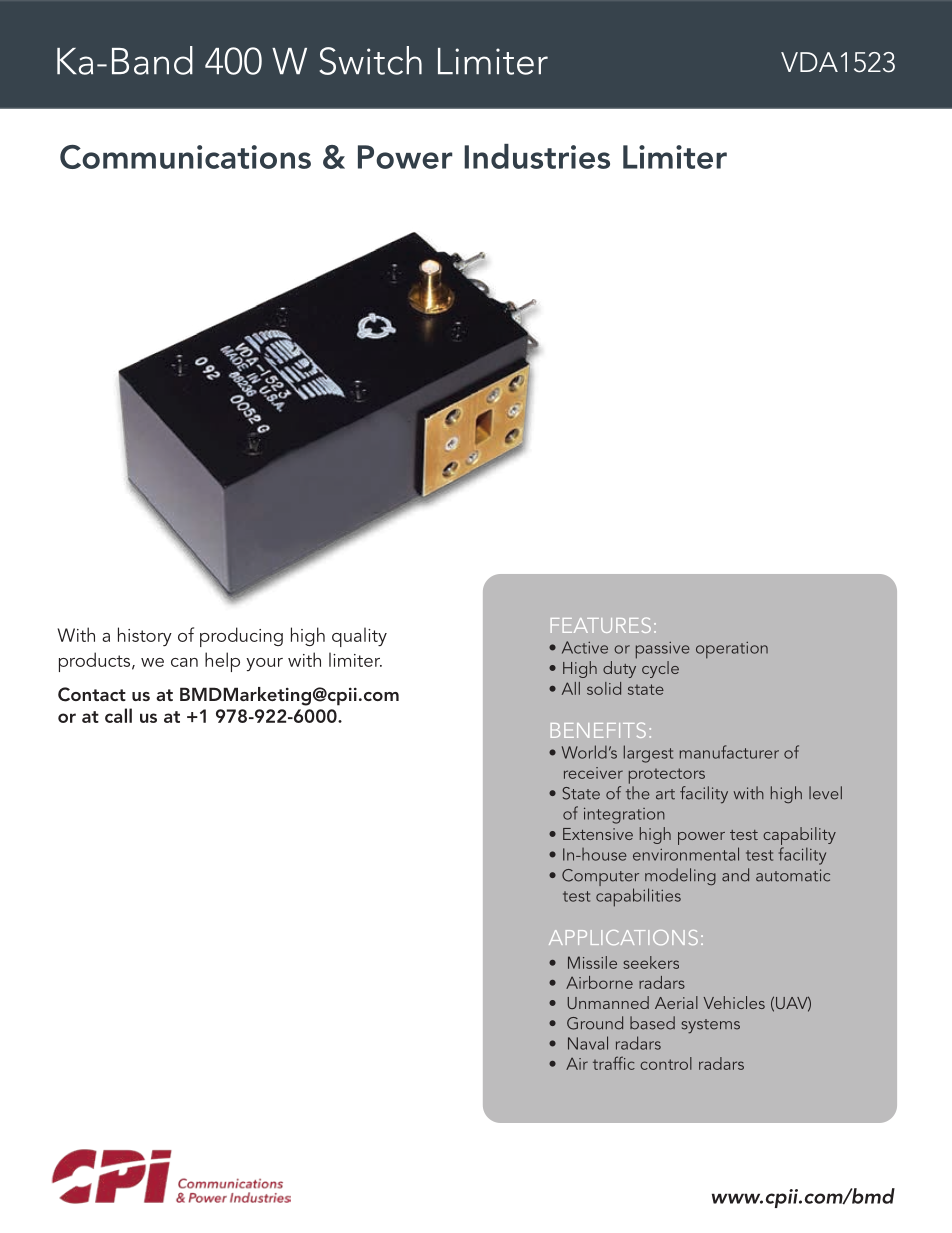 The image size is (952, 1233). Describe the element at coordinates (537, 156) in the document. I see `Industries` at that location.
